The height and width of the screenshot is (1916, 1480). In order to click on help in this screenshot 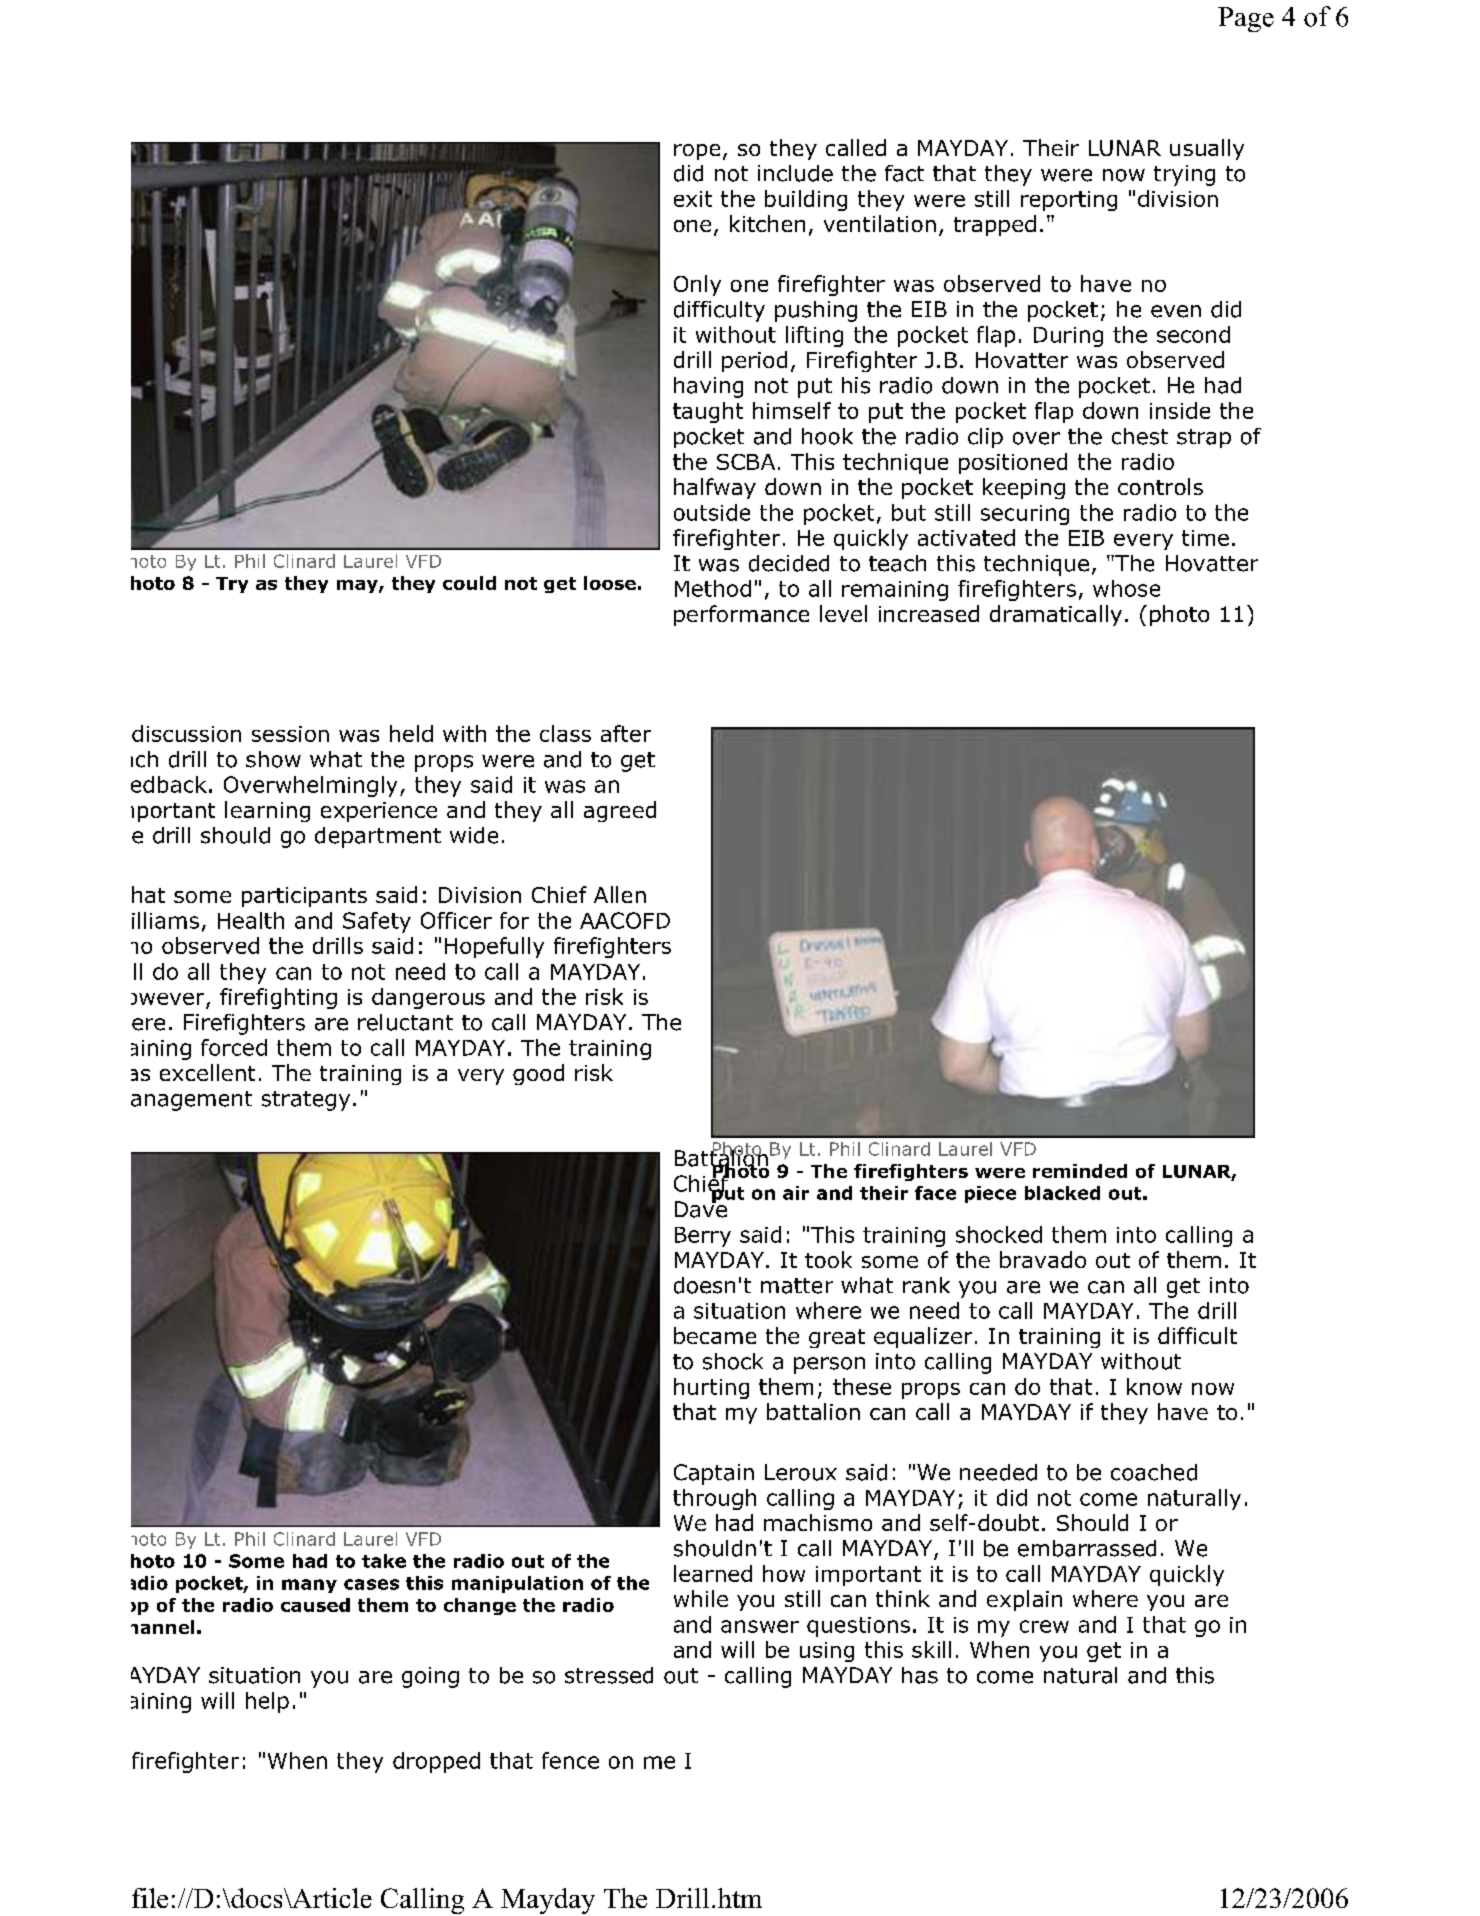, I will do `click(267, 1702)`.
